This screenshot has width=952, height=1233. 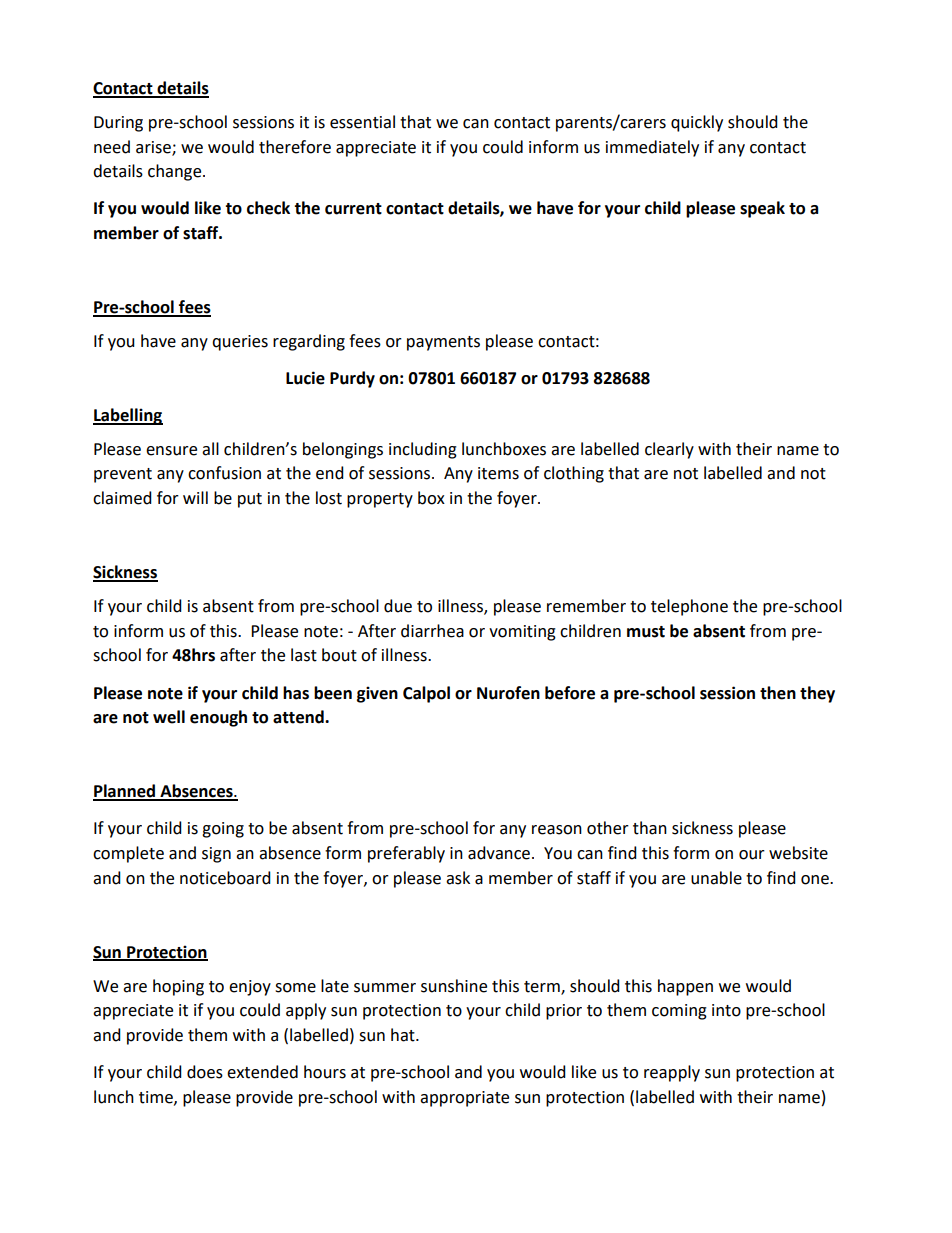 I want to click on does, so click(x=205, y=1072).
